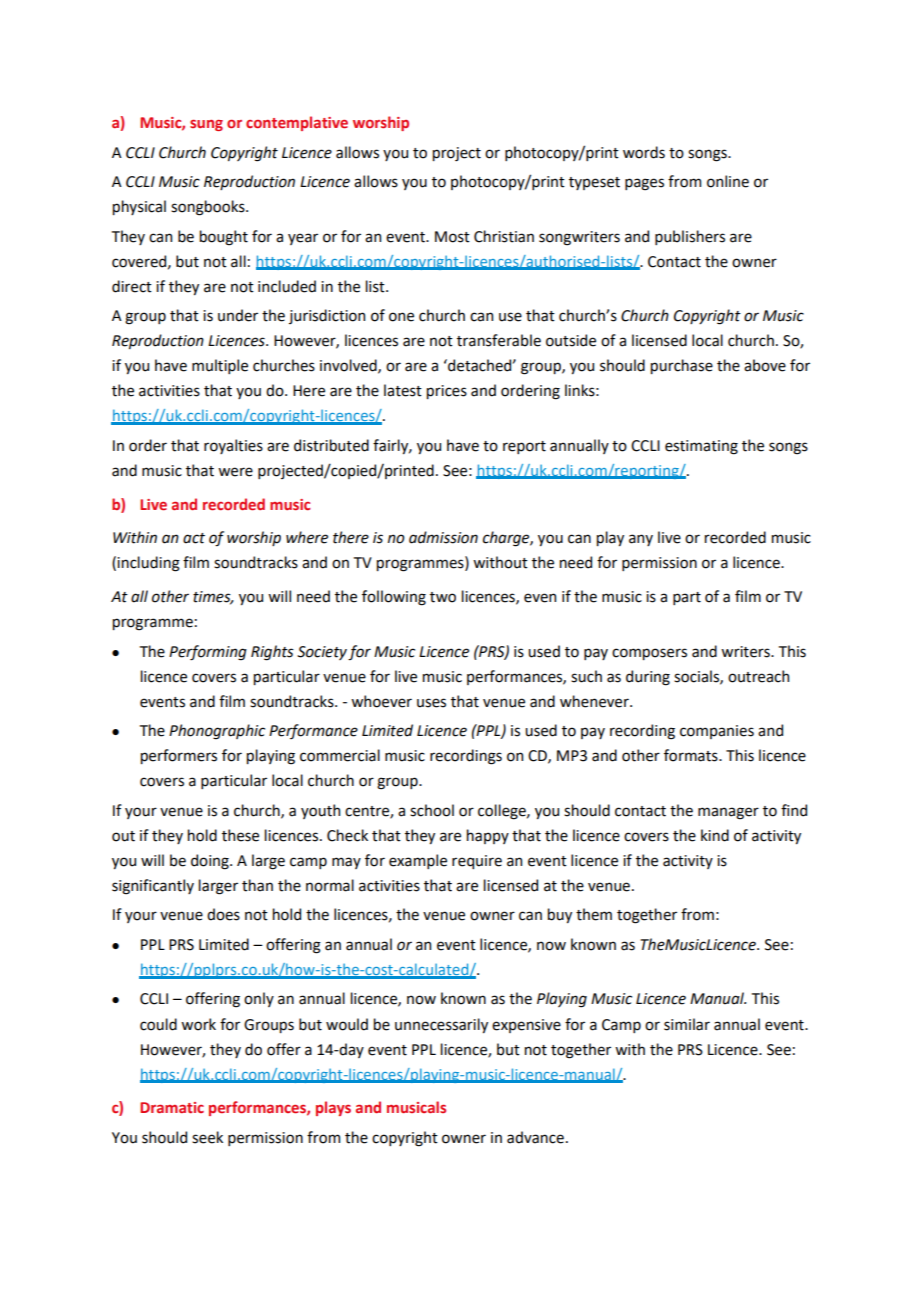 This screenshot has width=924, height=1308. I want to click on online, so click(728, 181).
